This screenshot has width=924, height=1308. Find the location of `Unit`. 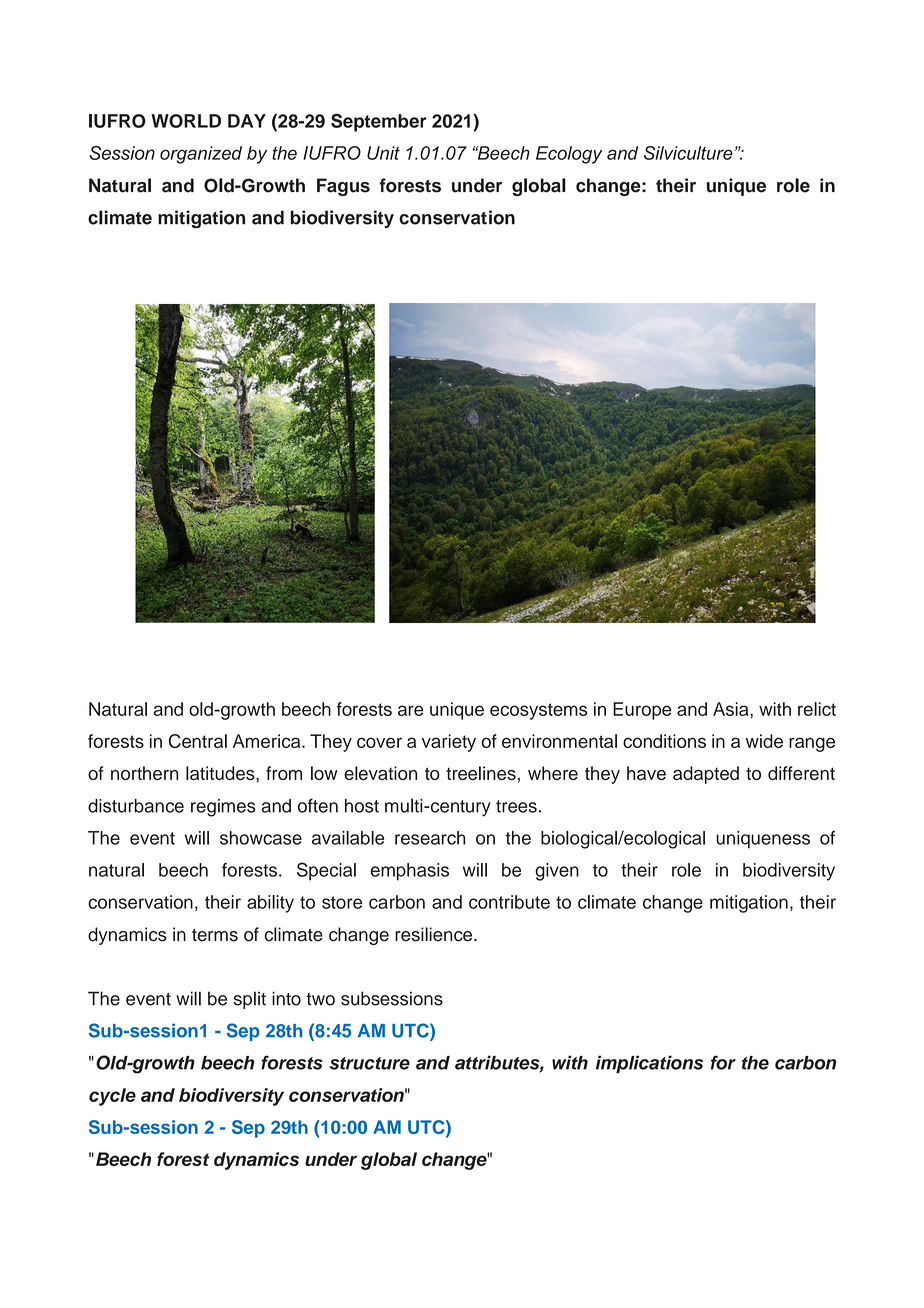

Unit is located at coordinates (383, 153).
